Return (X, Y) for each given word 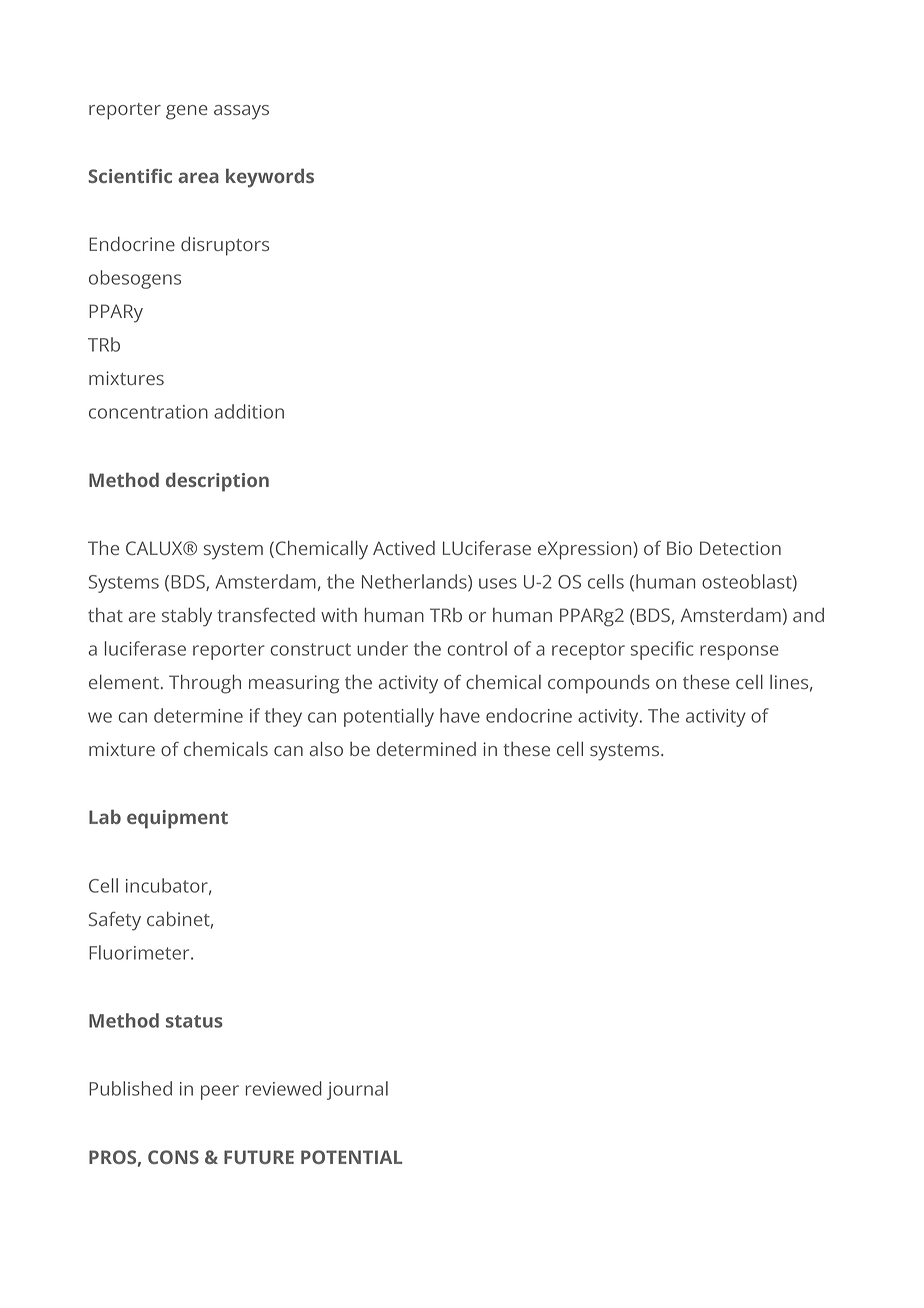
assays (241, 112)
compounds (599, 684)
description (217, 482)
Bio (679, 548)
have (460, 715)
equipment (177, 819)
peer (220, 1092)
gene (187, 112)
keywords (270, 178)
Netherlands (415, 582)
